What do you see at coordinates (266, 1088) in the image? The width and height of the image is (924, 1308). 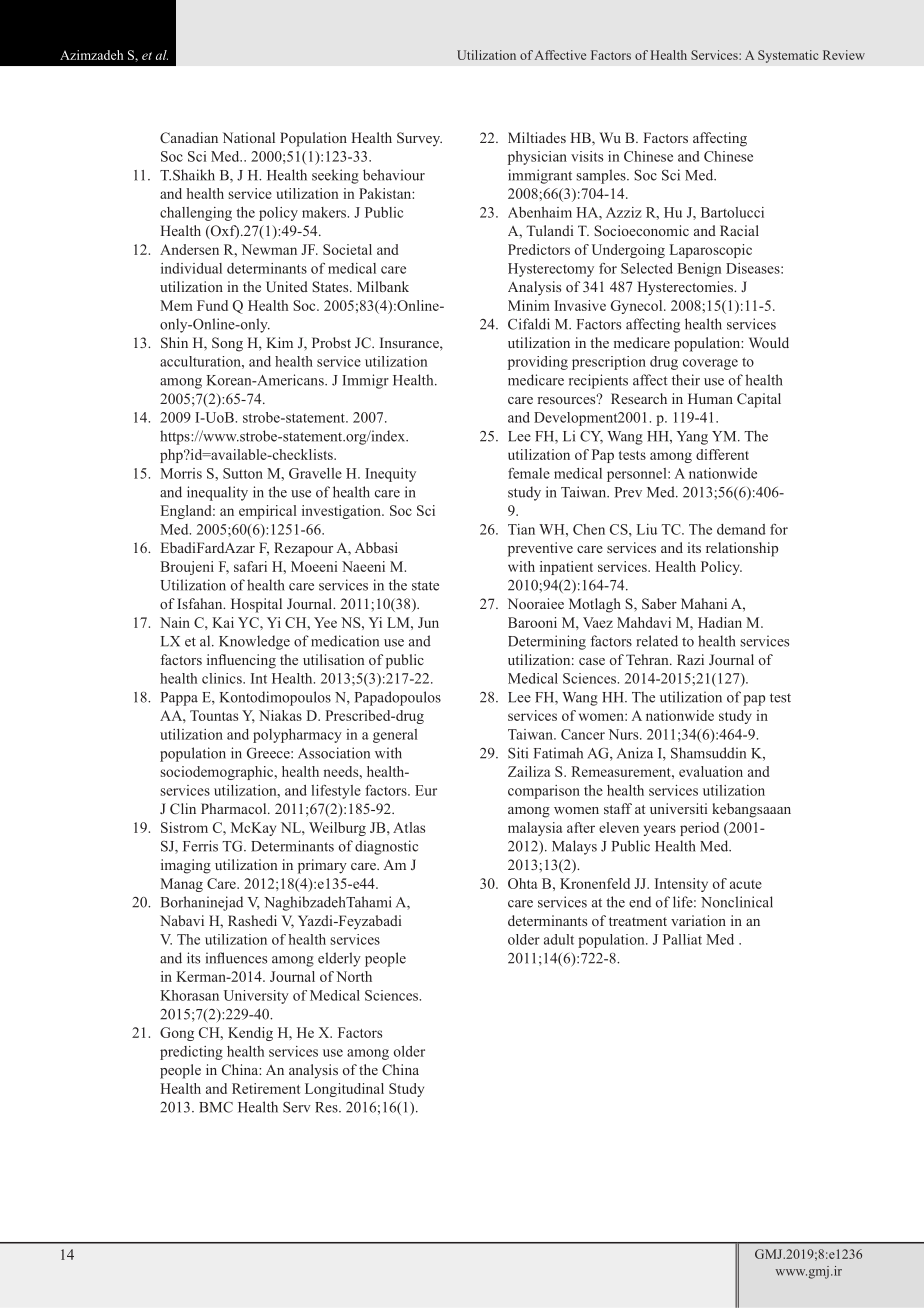 I see `Retirement` at bounding box center [266, 1088].
